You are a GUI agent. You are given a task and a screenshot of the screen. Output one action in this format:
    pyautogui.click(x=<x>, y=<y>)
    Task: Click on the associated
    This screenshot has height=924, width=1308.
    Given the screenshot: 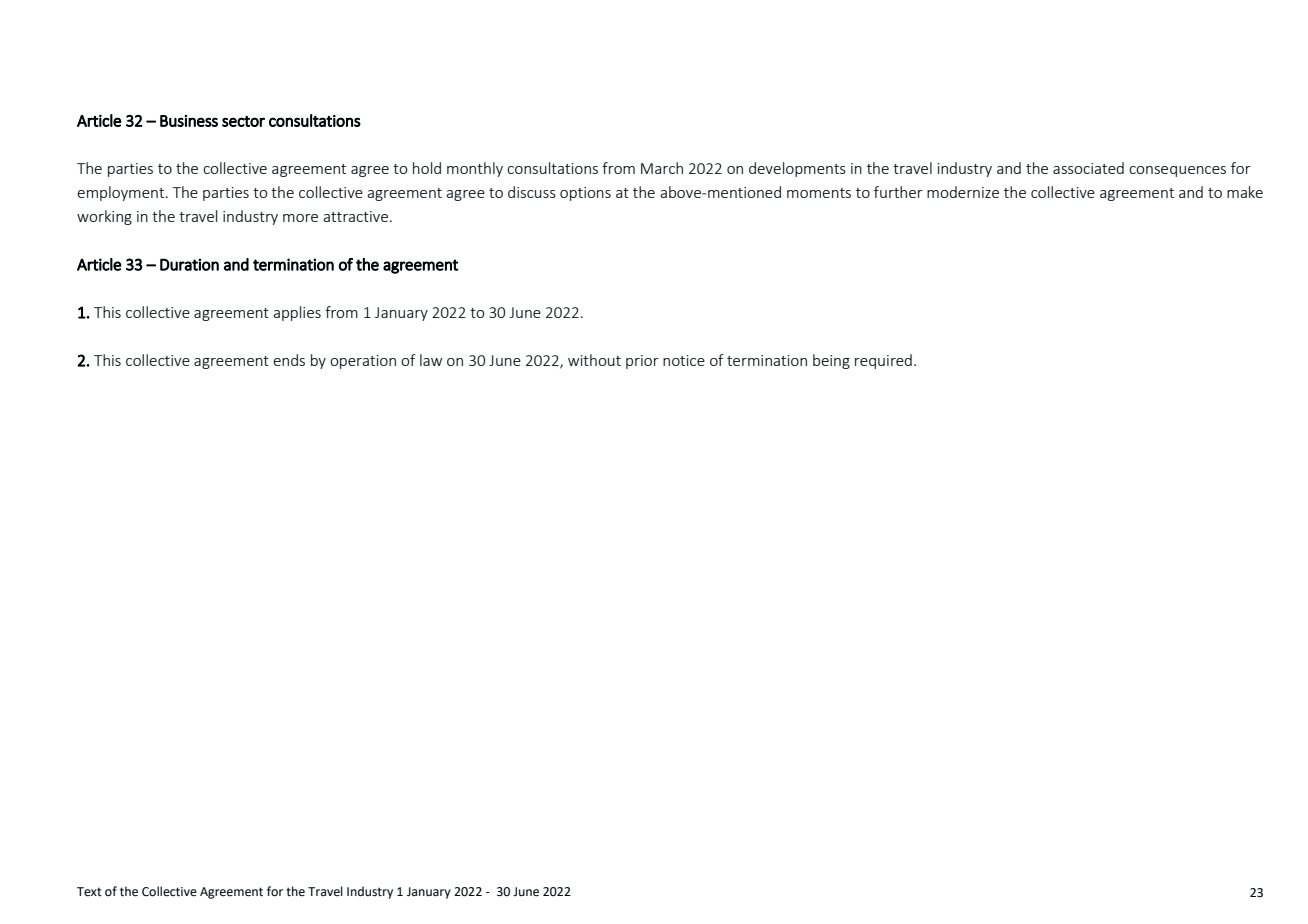 What is the action you would take?
    pyautogui.click(x=1088, y=168)
